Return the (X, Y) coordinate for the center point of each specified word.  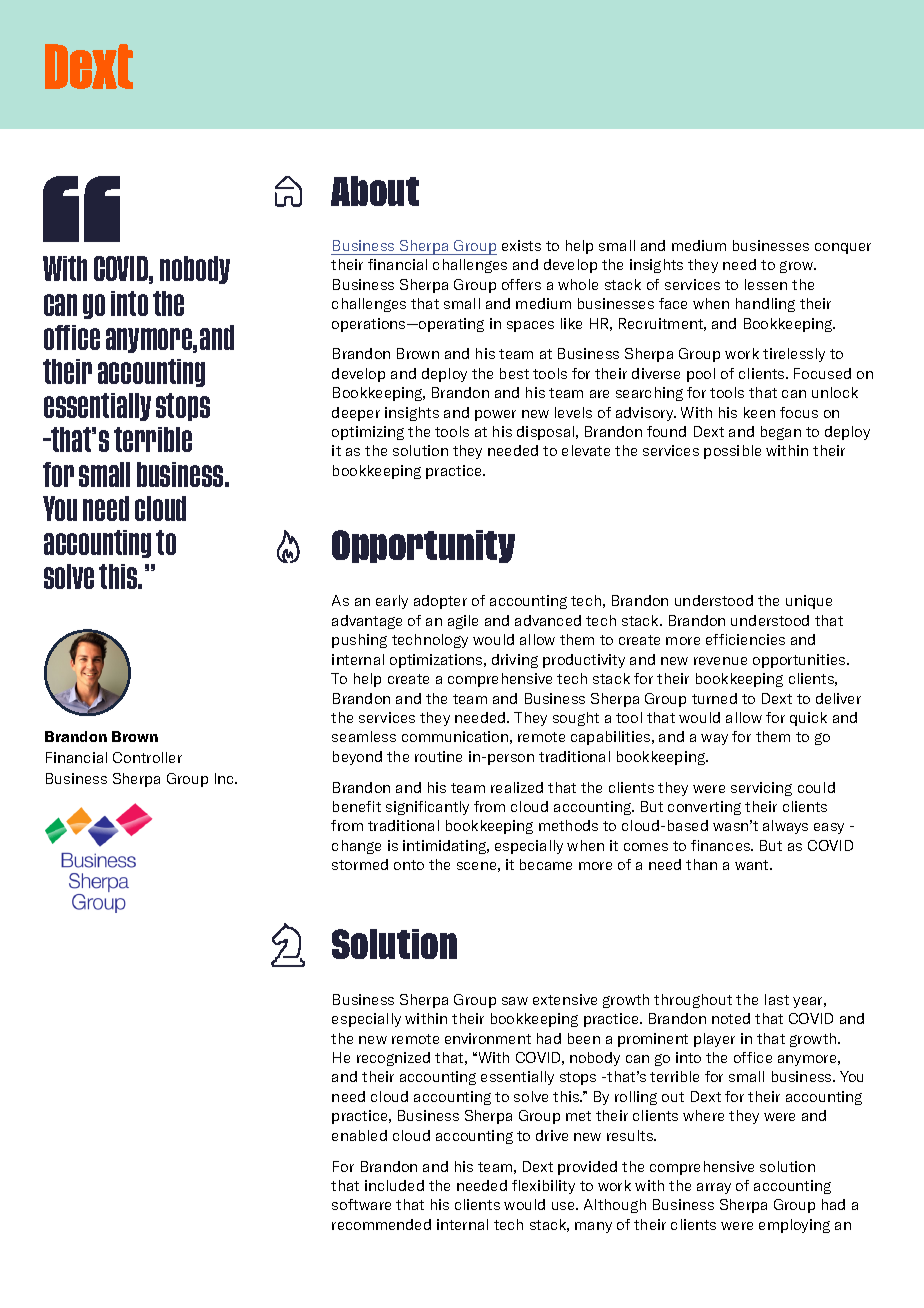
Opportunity (423, 546)
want (753, 865)
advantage (367, 622)
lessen (766, 284)
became (546, 864)
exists (521, 245)
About (375, 191)
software (361, 1204)
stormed (360, 864)
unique (809, 602)
